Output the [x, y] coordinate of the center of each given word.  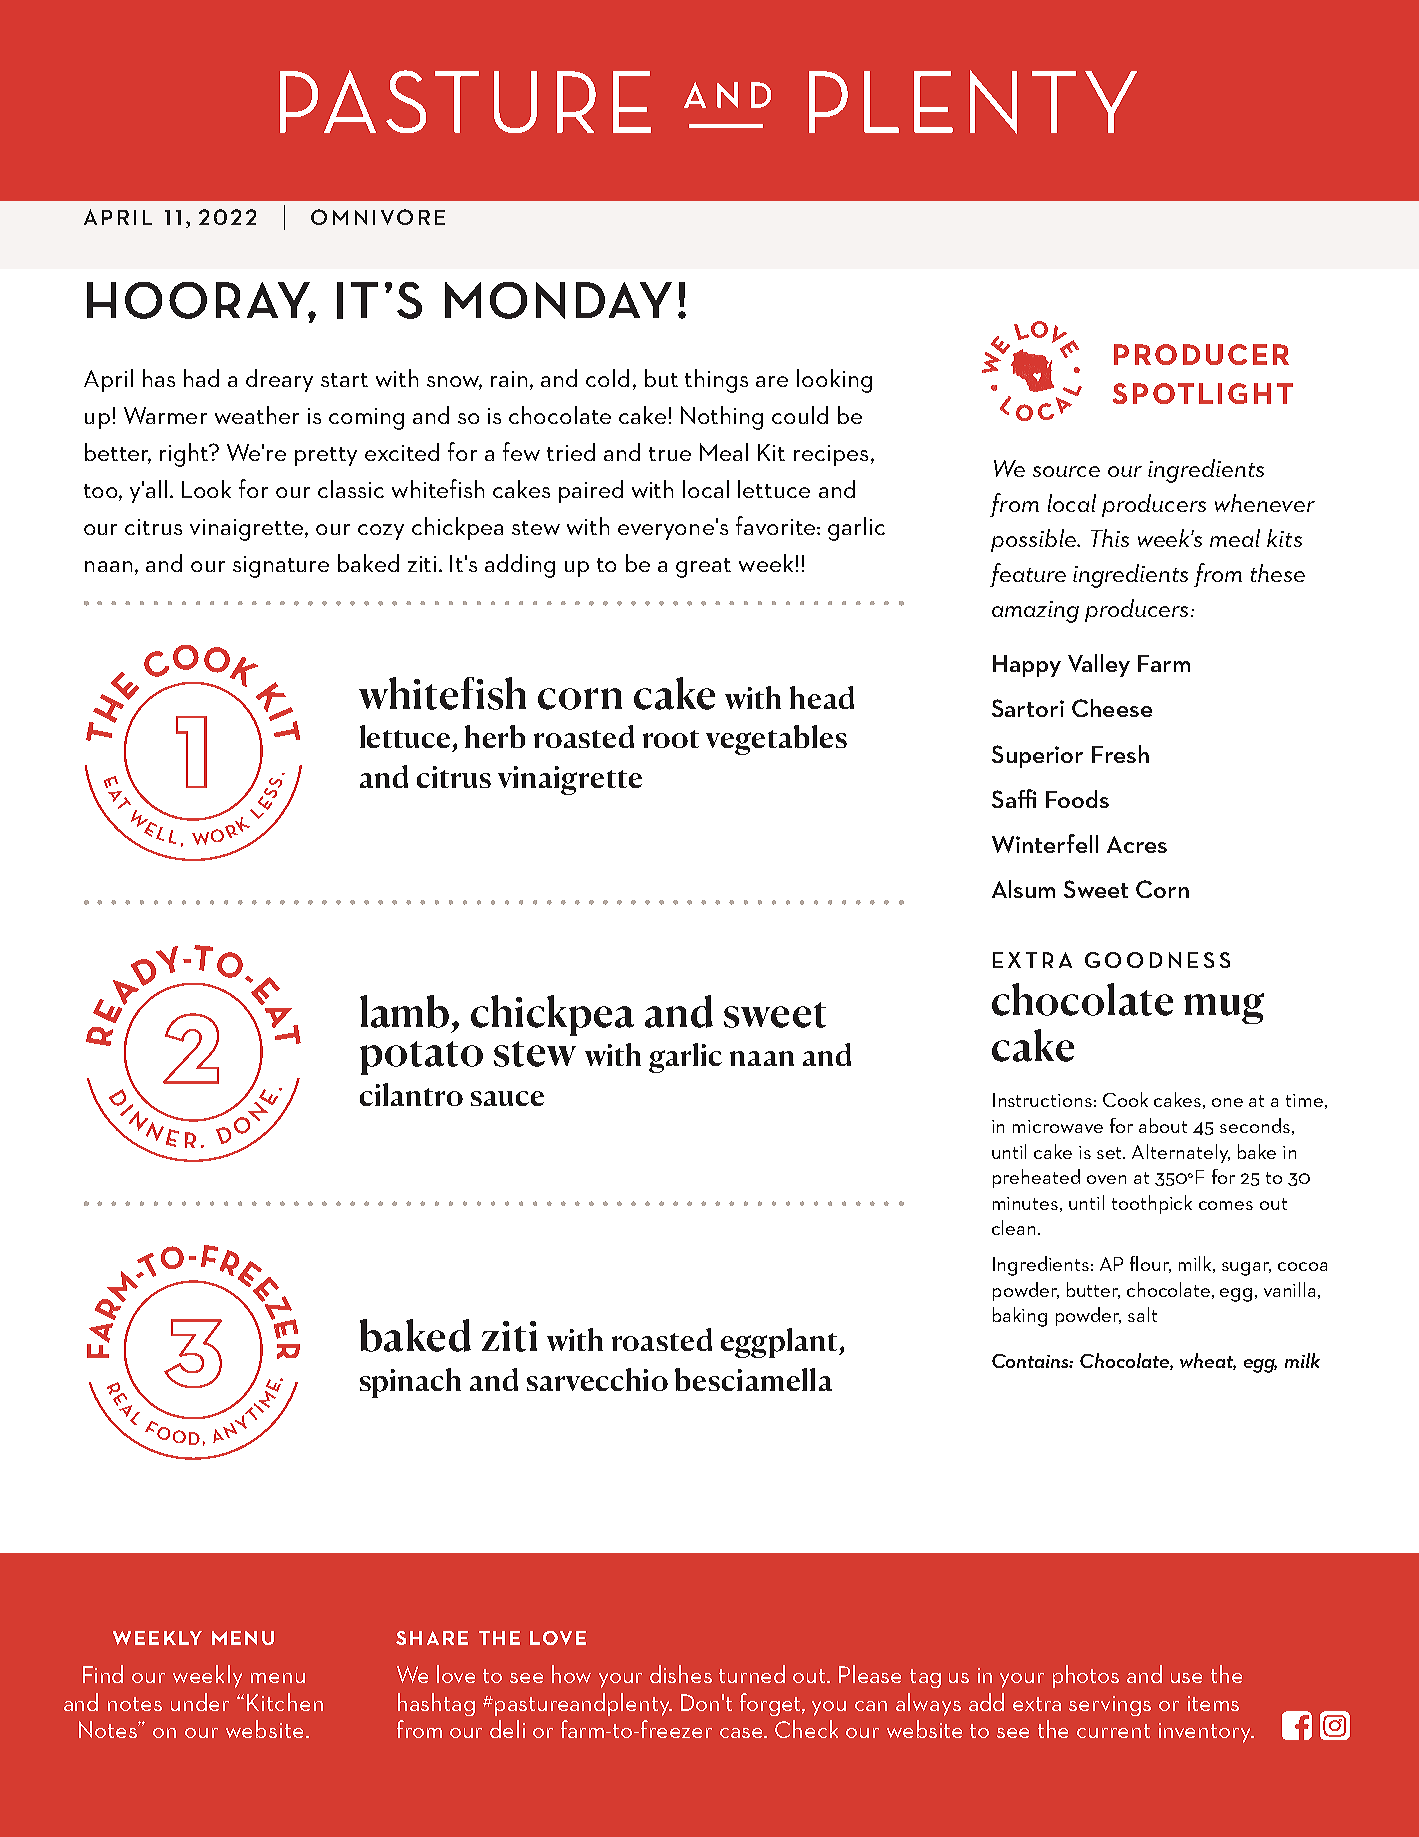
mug [1224, 1008]
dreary [279, 380]
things [716, 381]
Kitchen [285, 1702]
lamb [404, 1011]
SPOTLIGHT [1203, 393]
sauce [507, 1098]
